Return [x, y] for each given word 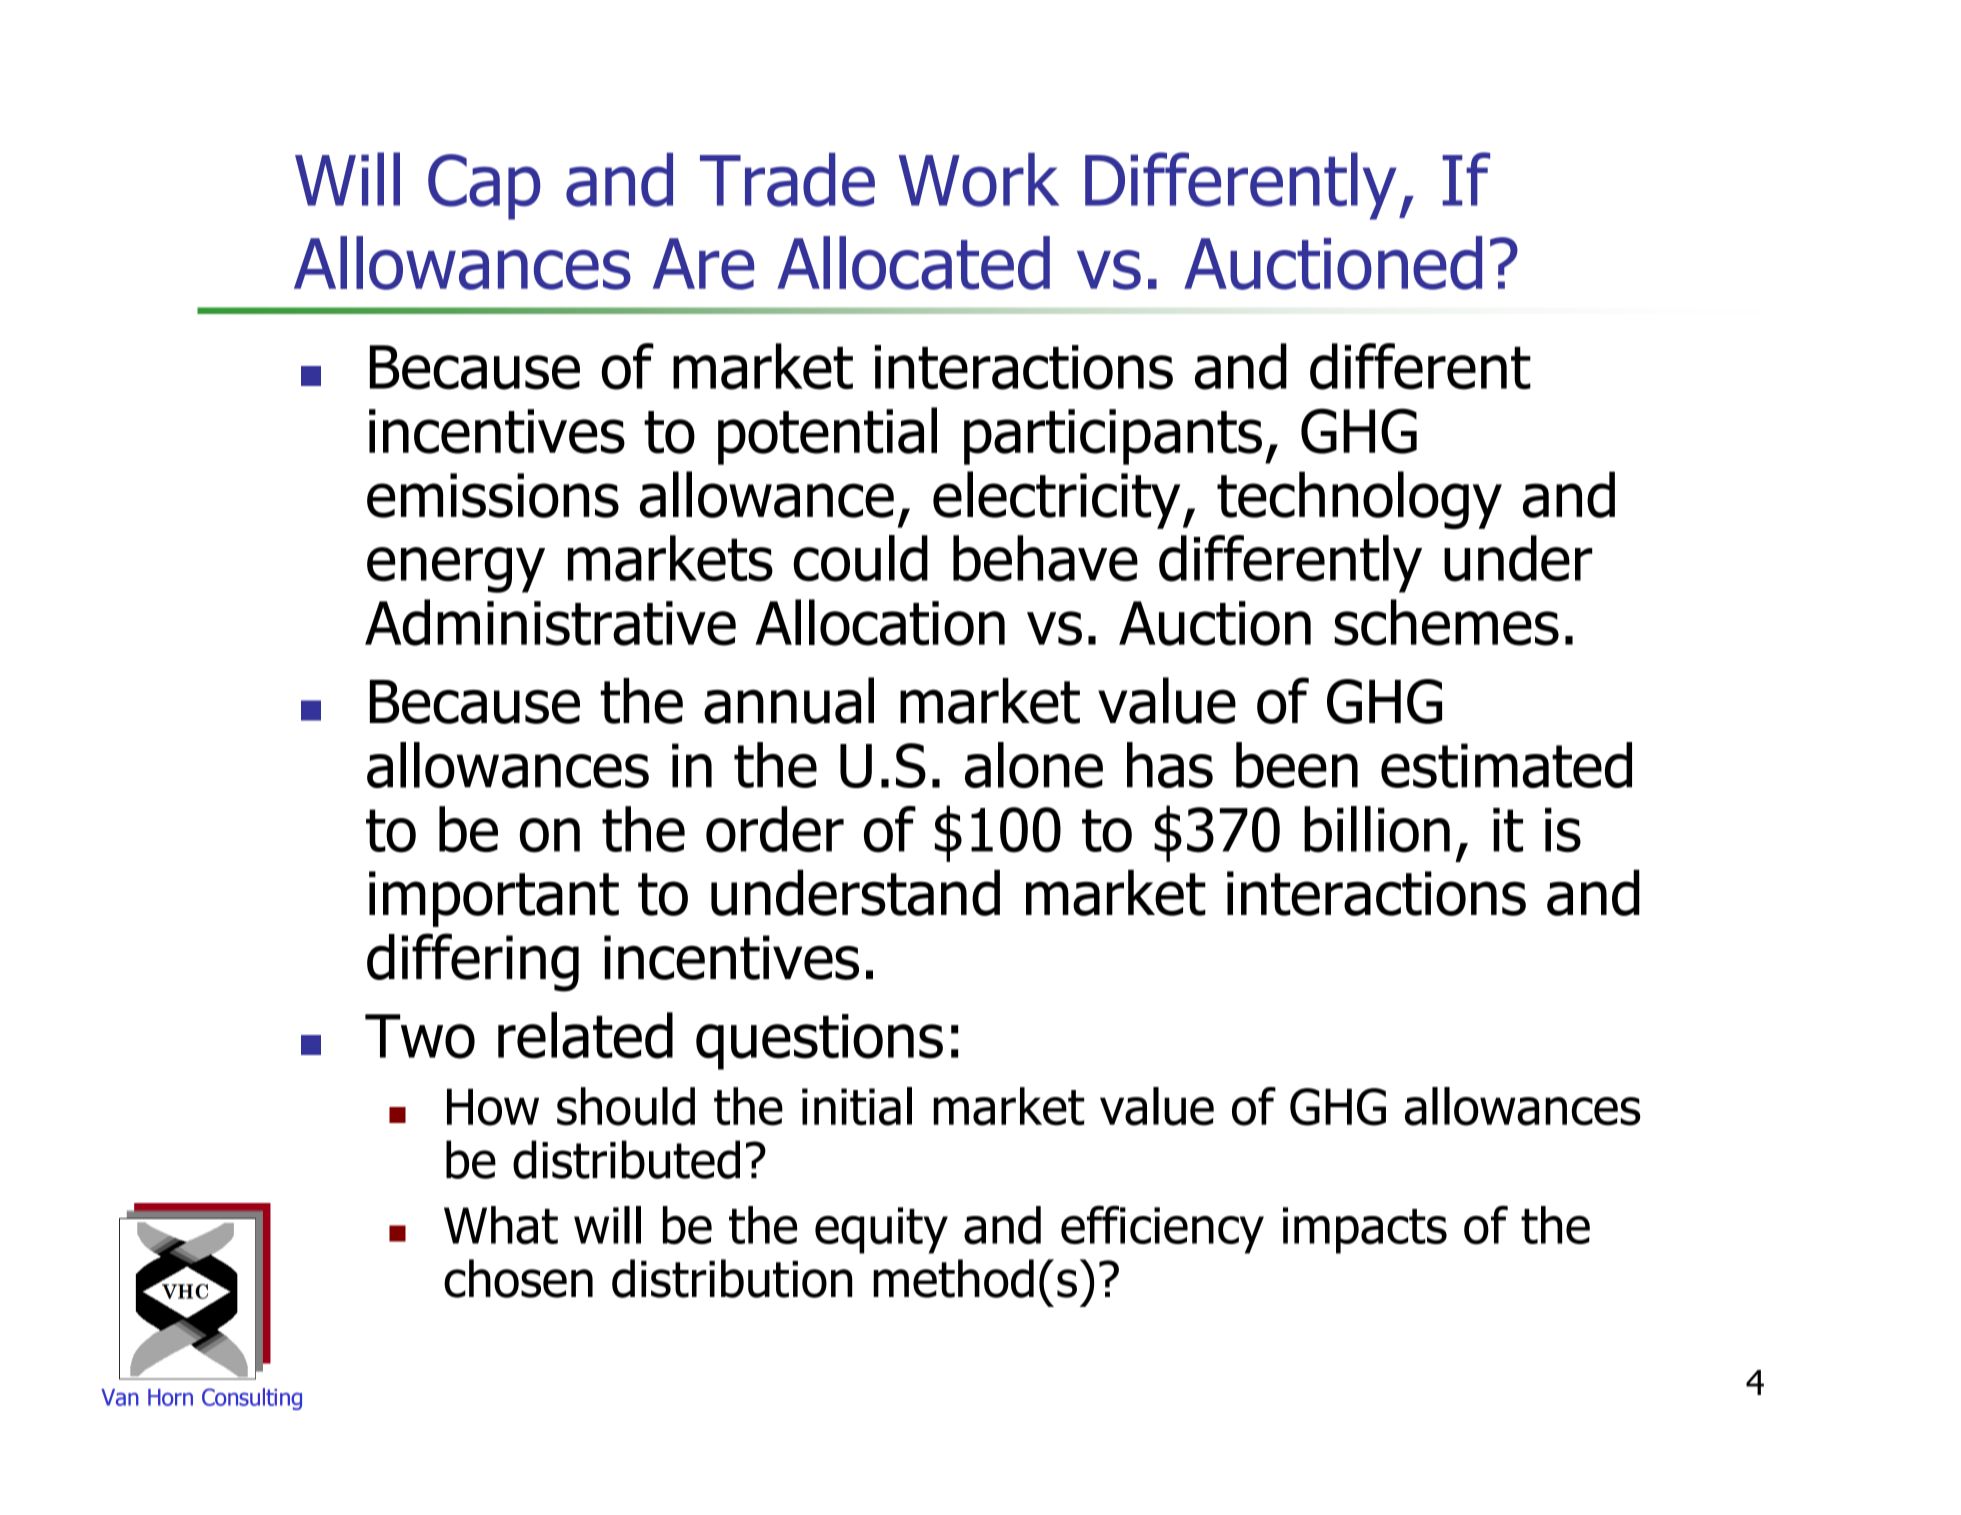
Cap [484, 187]
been [1297, 765]
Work [979, 180]
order [775, 829]
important [494, 899]
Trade [787, 180]
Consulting [252, 1399]
